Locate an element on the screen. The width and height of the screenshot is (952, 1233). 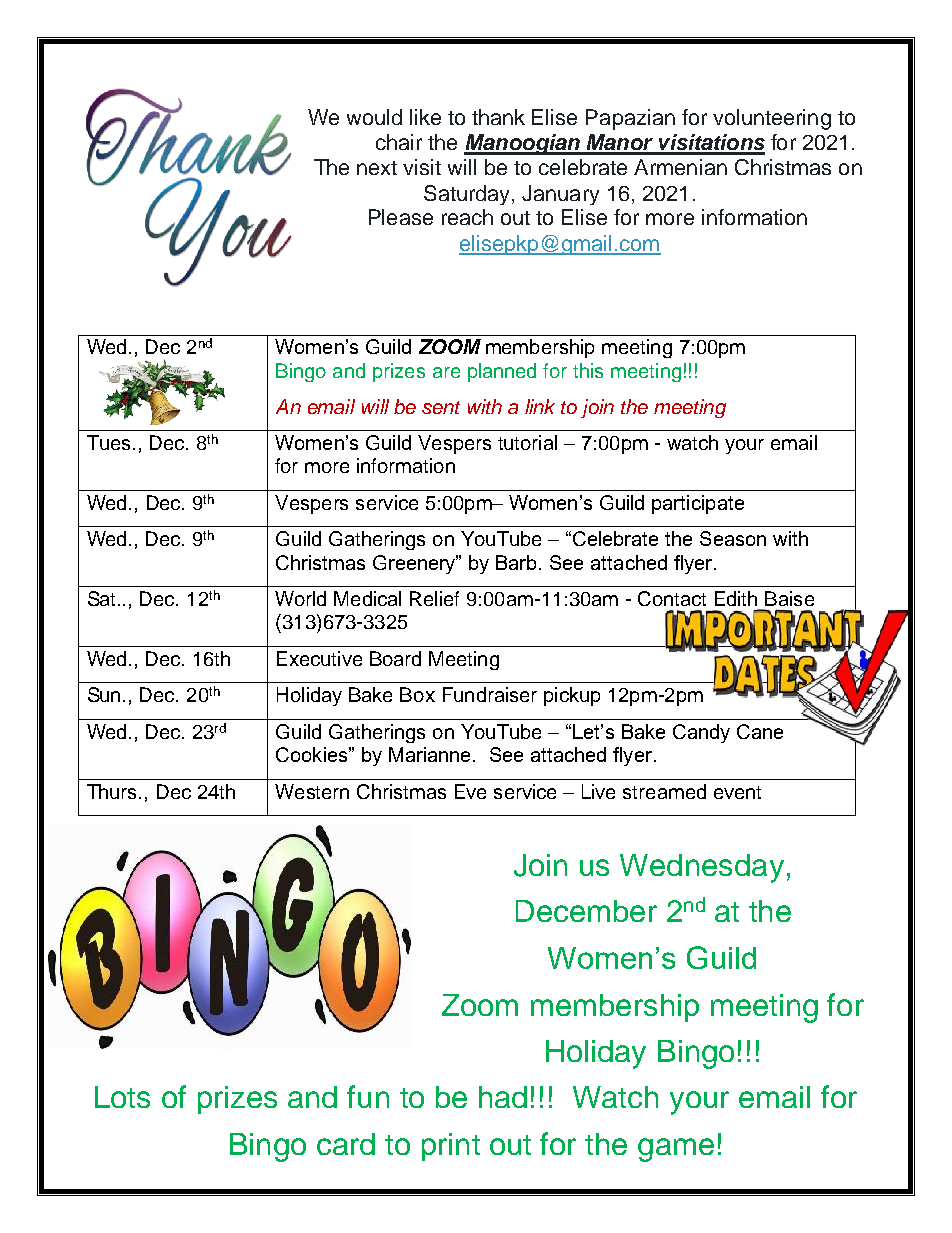
Tues is located at coordinates (108, 442).
